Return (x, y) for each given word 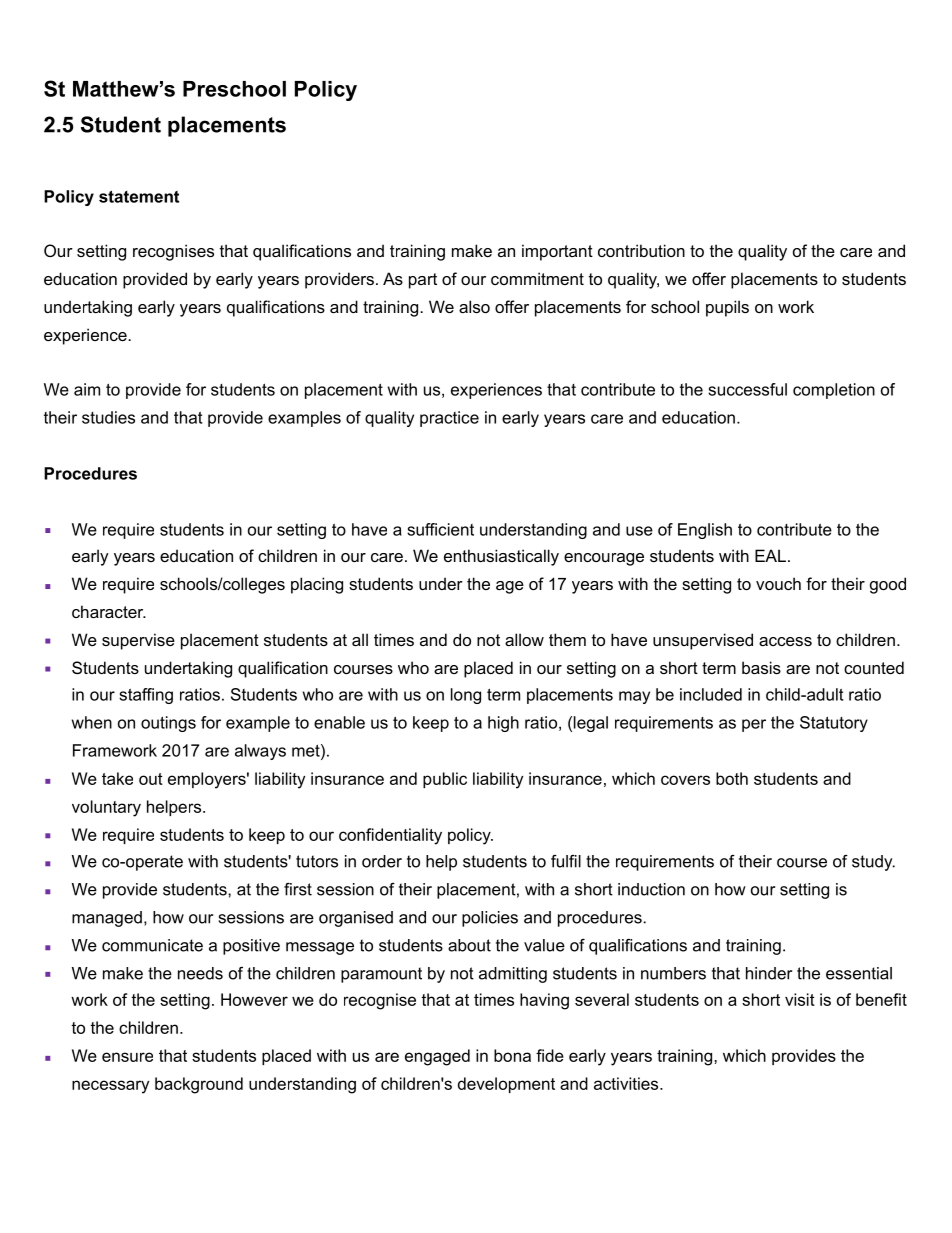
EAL (770, 555)
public (445, 780)
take (117, 778)
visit (800, 999)
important (557, 252)
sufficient (440, 529)
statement (139, 196)
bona (512, 1055)
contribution (641, 250)
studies (108, 417)
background (199, 1085)
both (732, 778)
